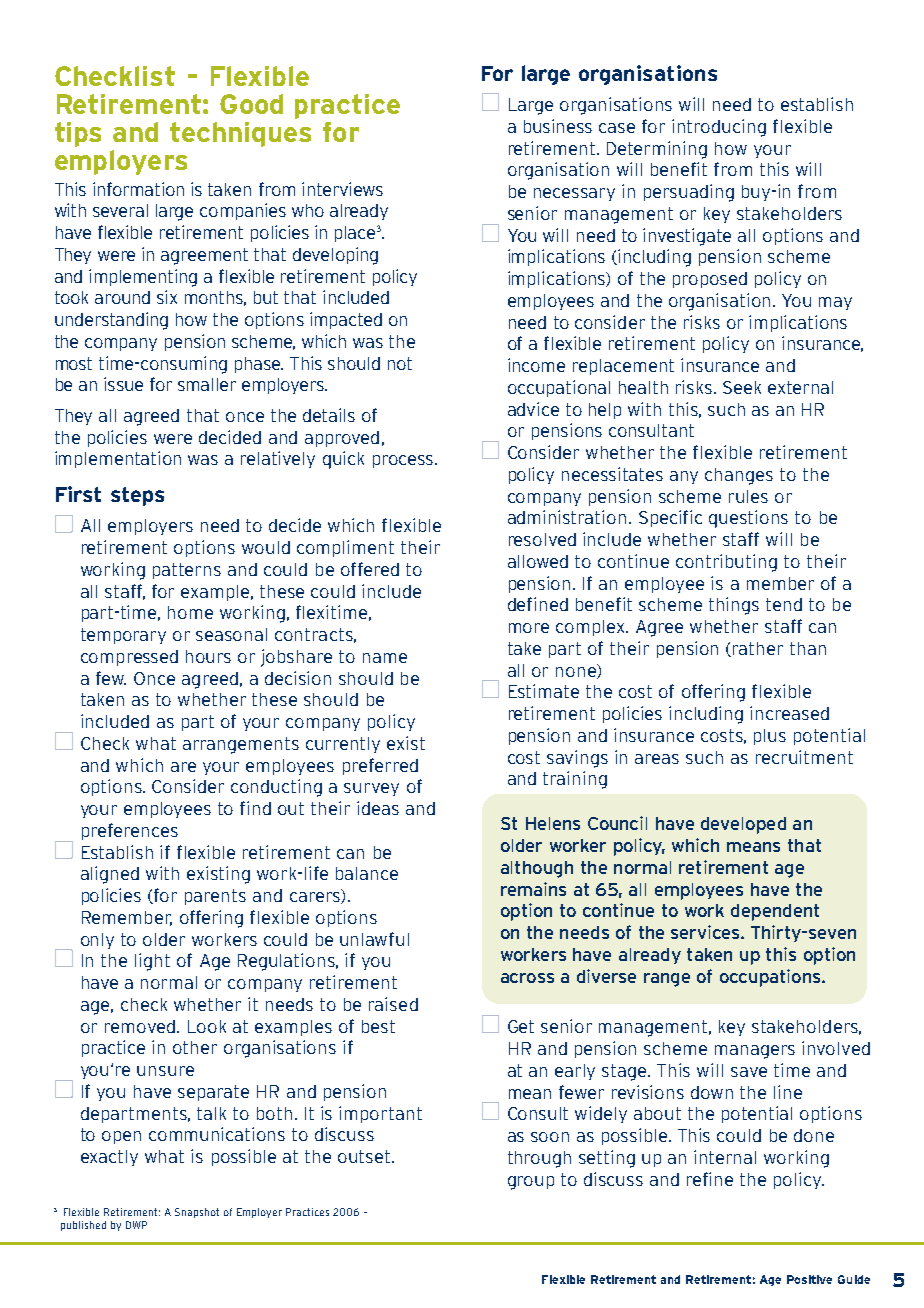 This screenshot has height=1308, width=924. What do you see at coordinates (137, 496) in the screenshot?
I see `steps` at bounding box center [137, 496].
